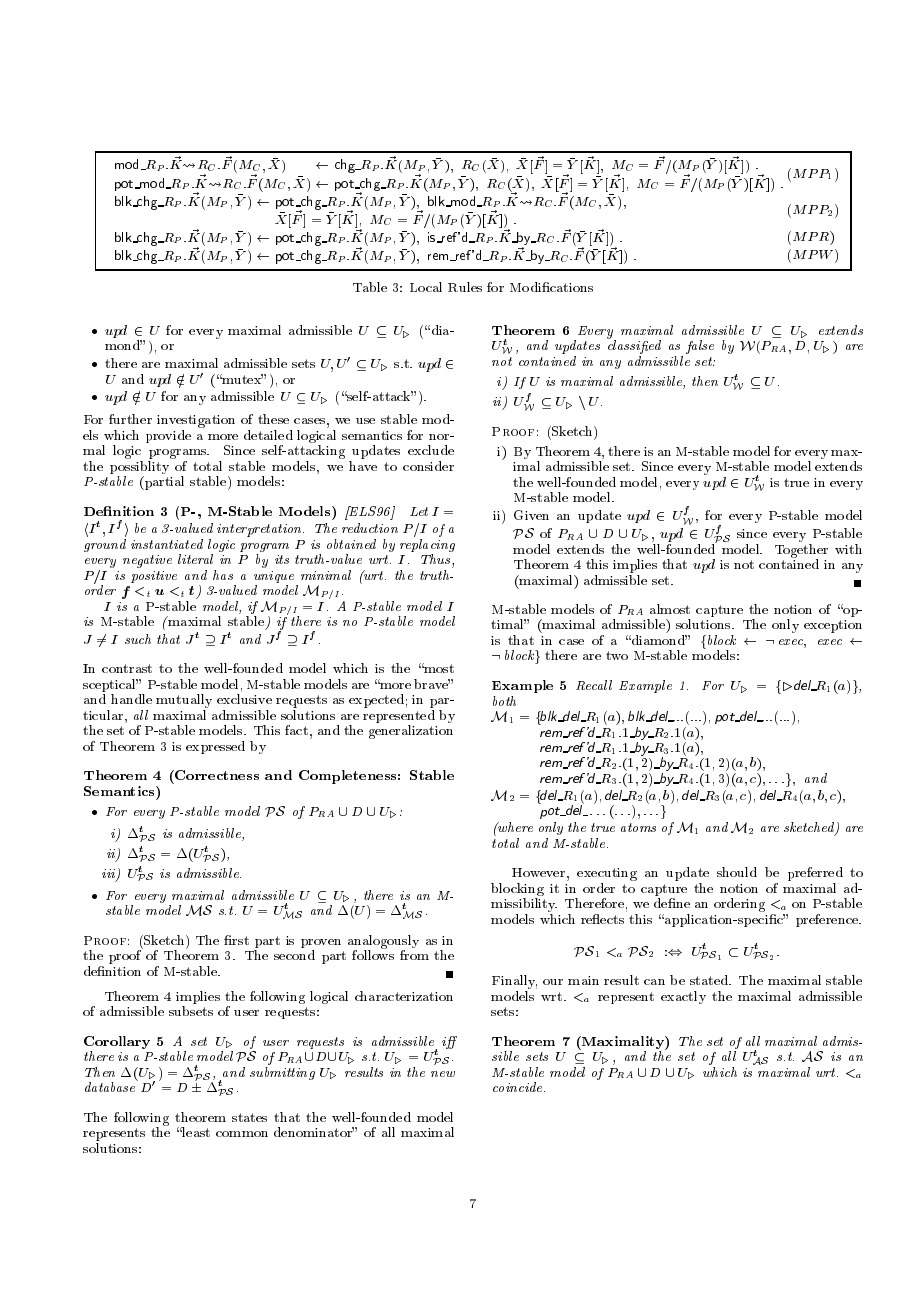 The image size is (924, 1308). What do you see at coordinates (196, 421) in the screenshot?
I see `investigation` at bounding box center [196, 421].
